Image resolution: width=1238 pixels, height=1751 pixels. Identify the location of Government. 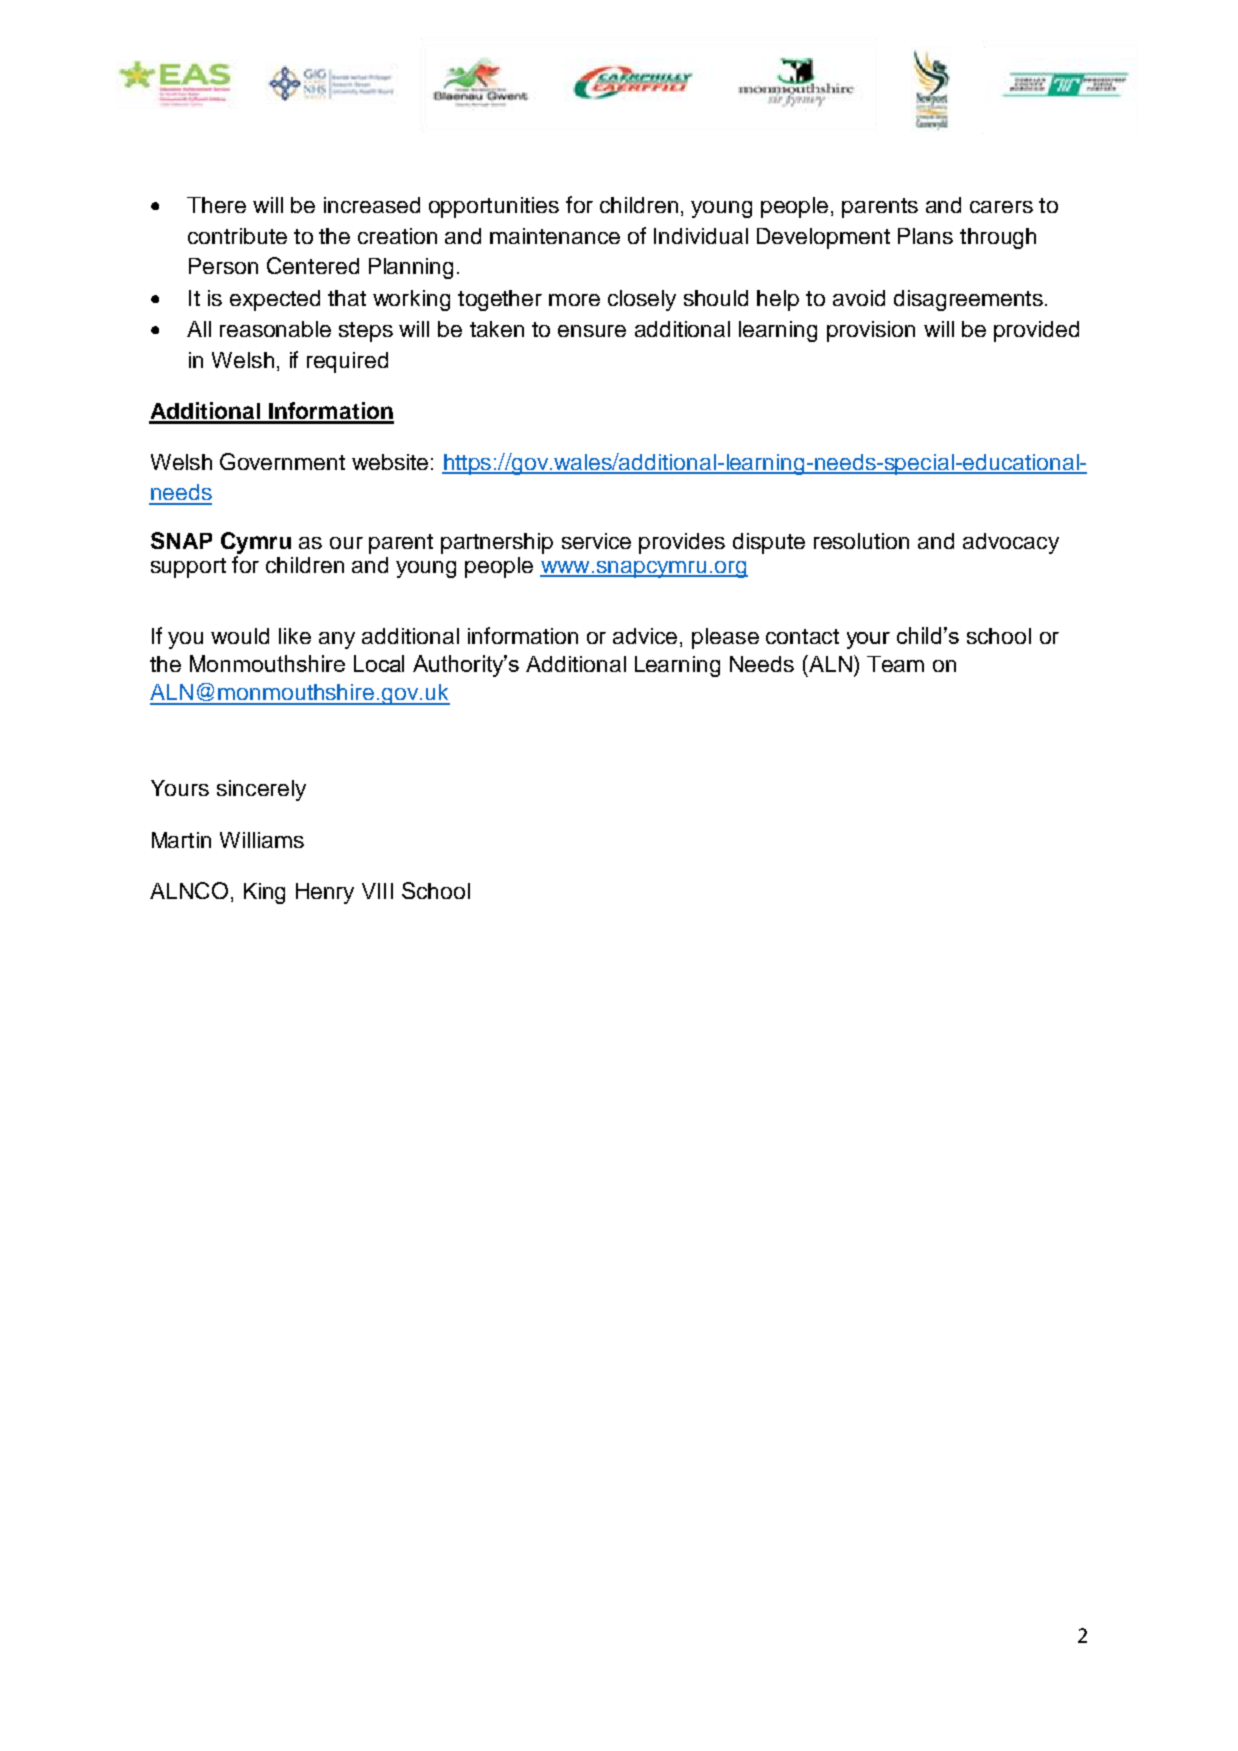
(282, 461).
